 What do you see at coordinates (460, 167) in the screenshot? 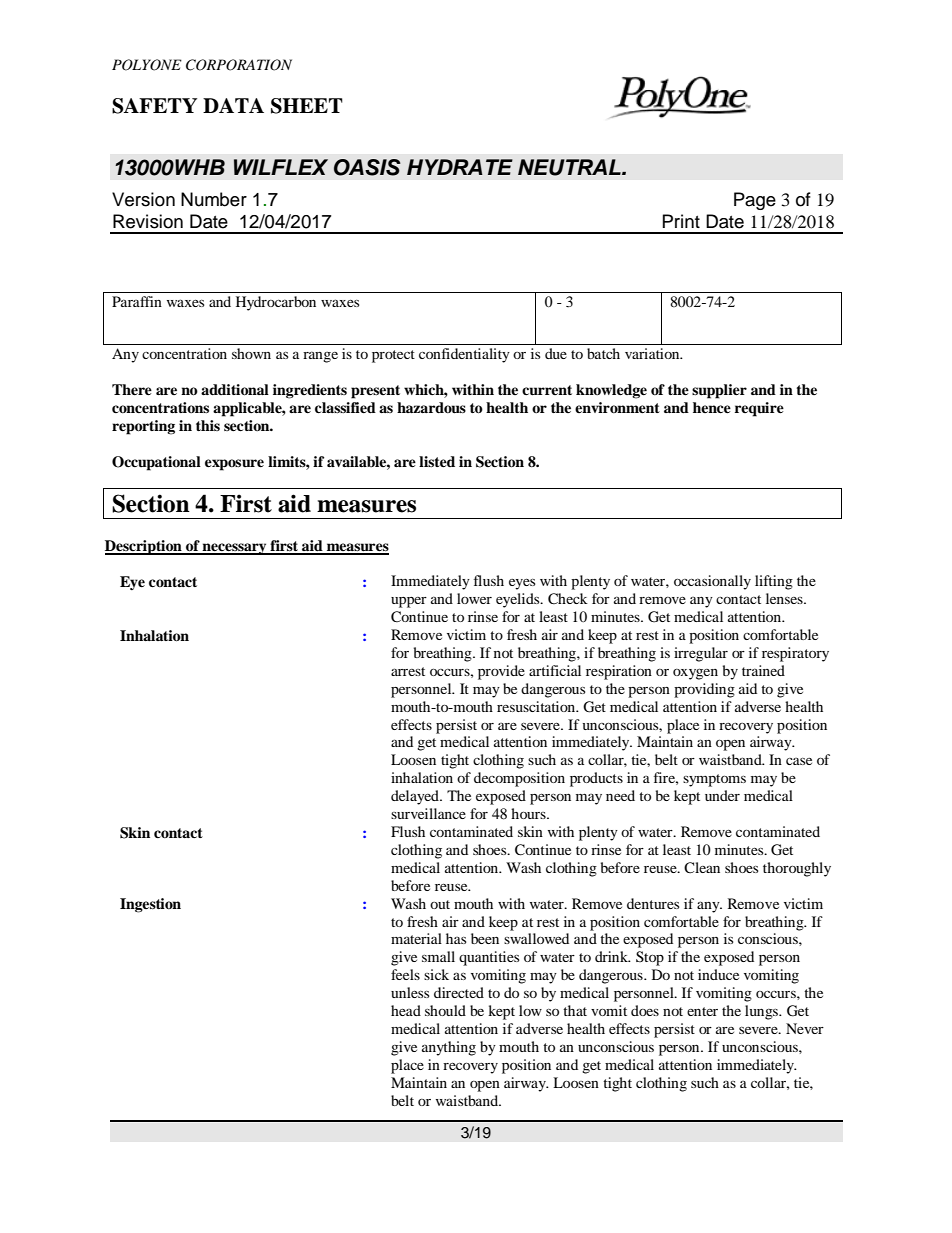
I see `HYDRATE` at bounding box center [460, 167].
